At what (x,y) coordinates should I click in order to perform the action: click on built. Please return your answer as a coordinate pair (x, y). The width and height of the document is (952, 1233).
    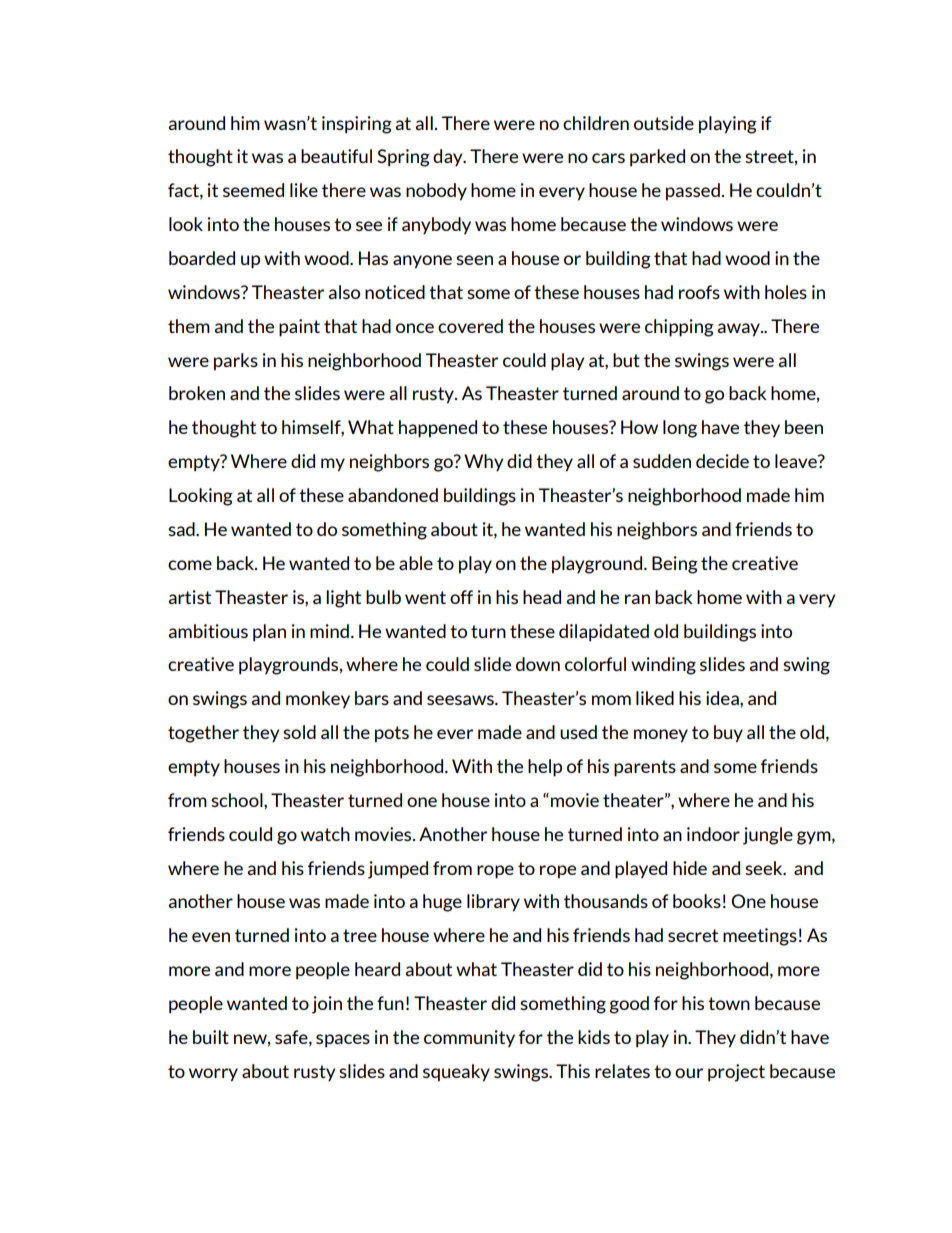
    Looking at the image, I should click on (211, 1037).
